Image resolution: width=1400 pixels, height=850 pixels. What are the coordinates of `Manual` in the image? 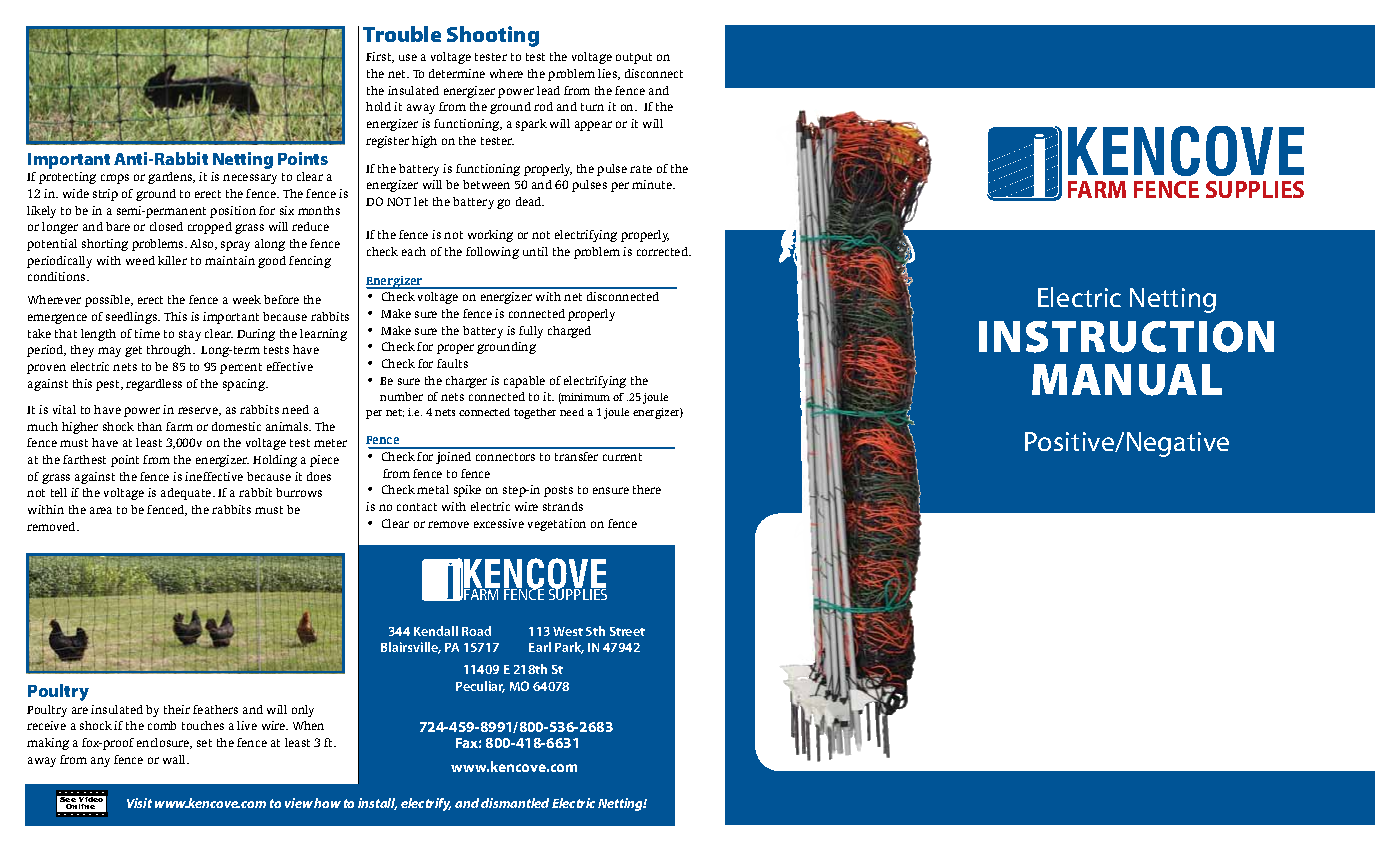 It's located at (1127, 380).
